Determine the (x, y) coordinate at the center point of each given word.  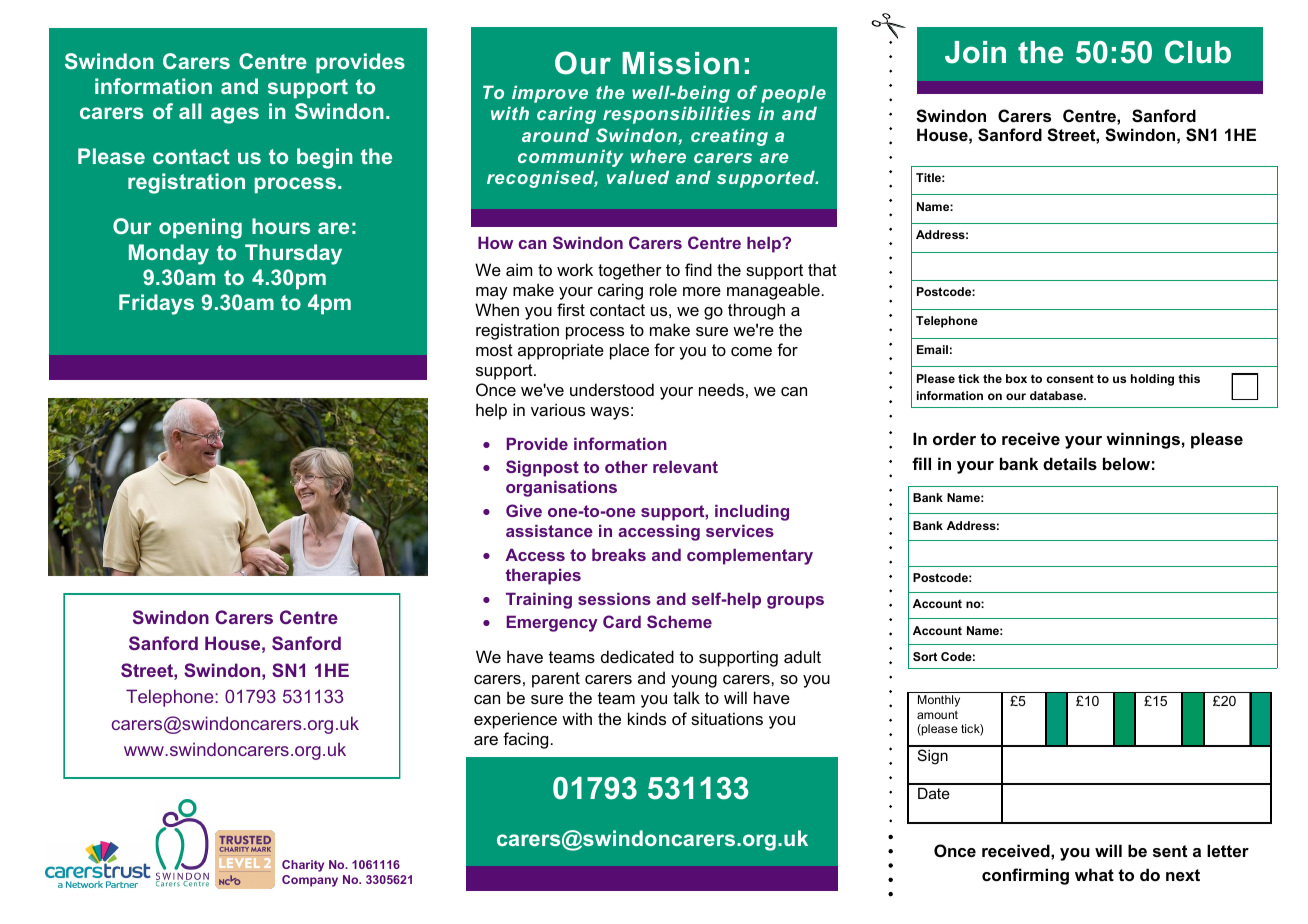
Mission (680, 63)
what (1094, 874)
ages (235, 115)
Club (1198, 52)
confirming (1025, 876)
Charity (303, 866)
